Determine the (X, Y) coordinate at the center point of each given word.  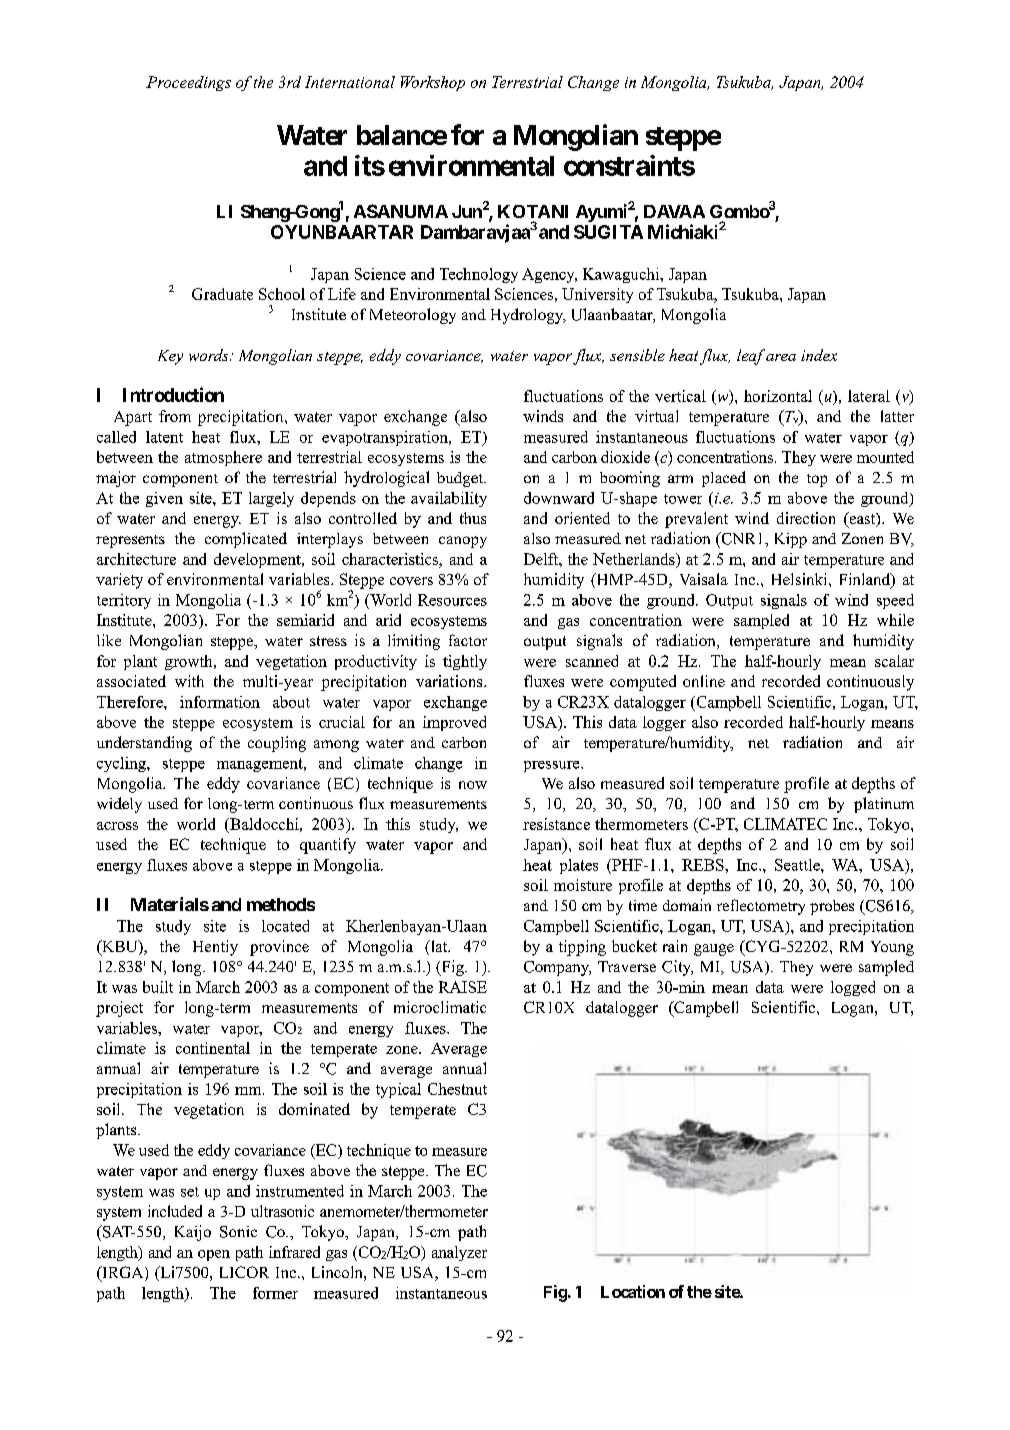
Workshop (433, 83)
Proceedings (188, 83)
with (189, 681)
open (214, 1255)
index (819, 355)
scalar (894, 661)
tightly (465, 662)
